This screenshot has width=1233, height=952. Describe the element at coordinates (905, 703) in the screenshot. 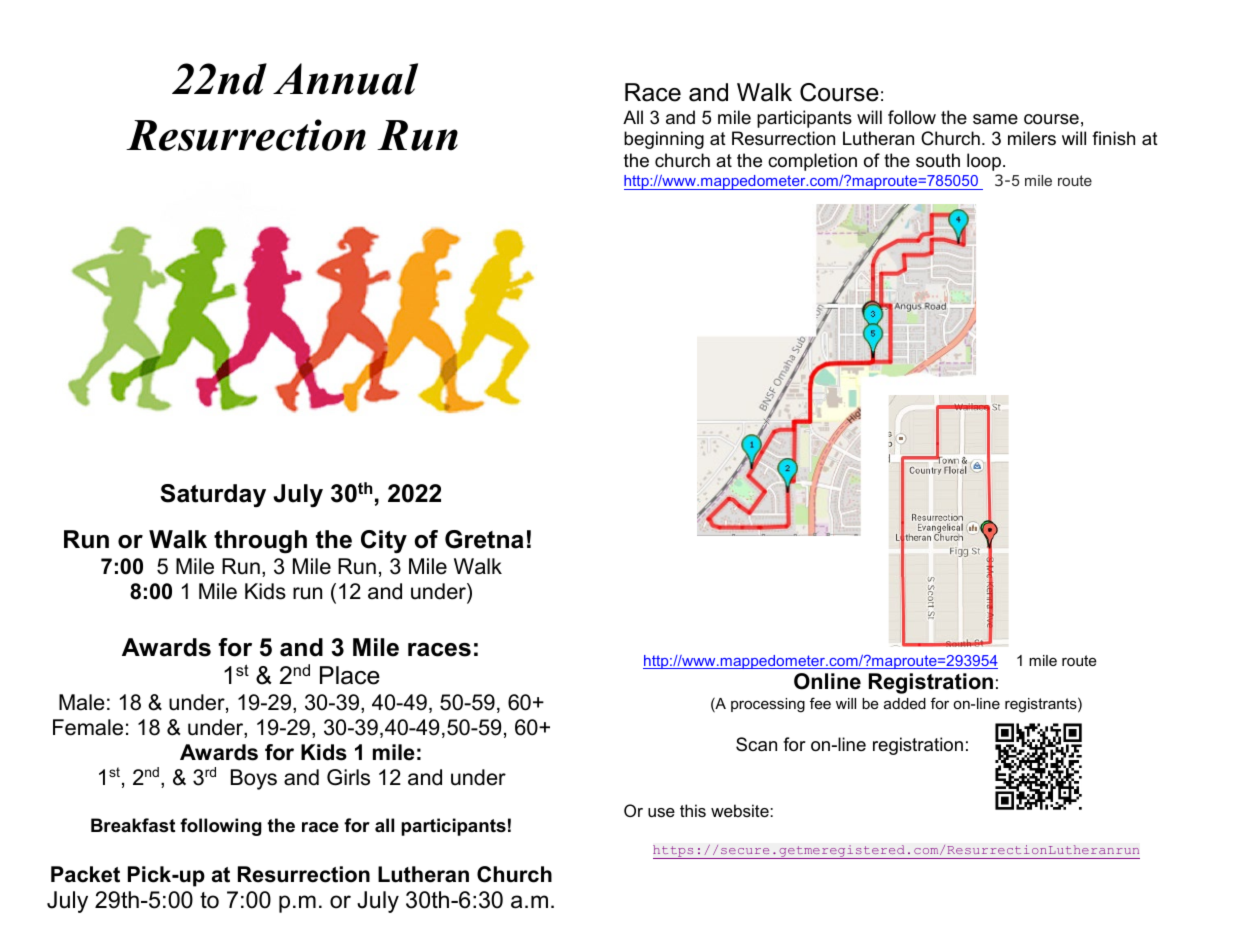

I see `added` at that location.
